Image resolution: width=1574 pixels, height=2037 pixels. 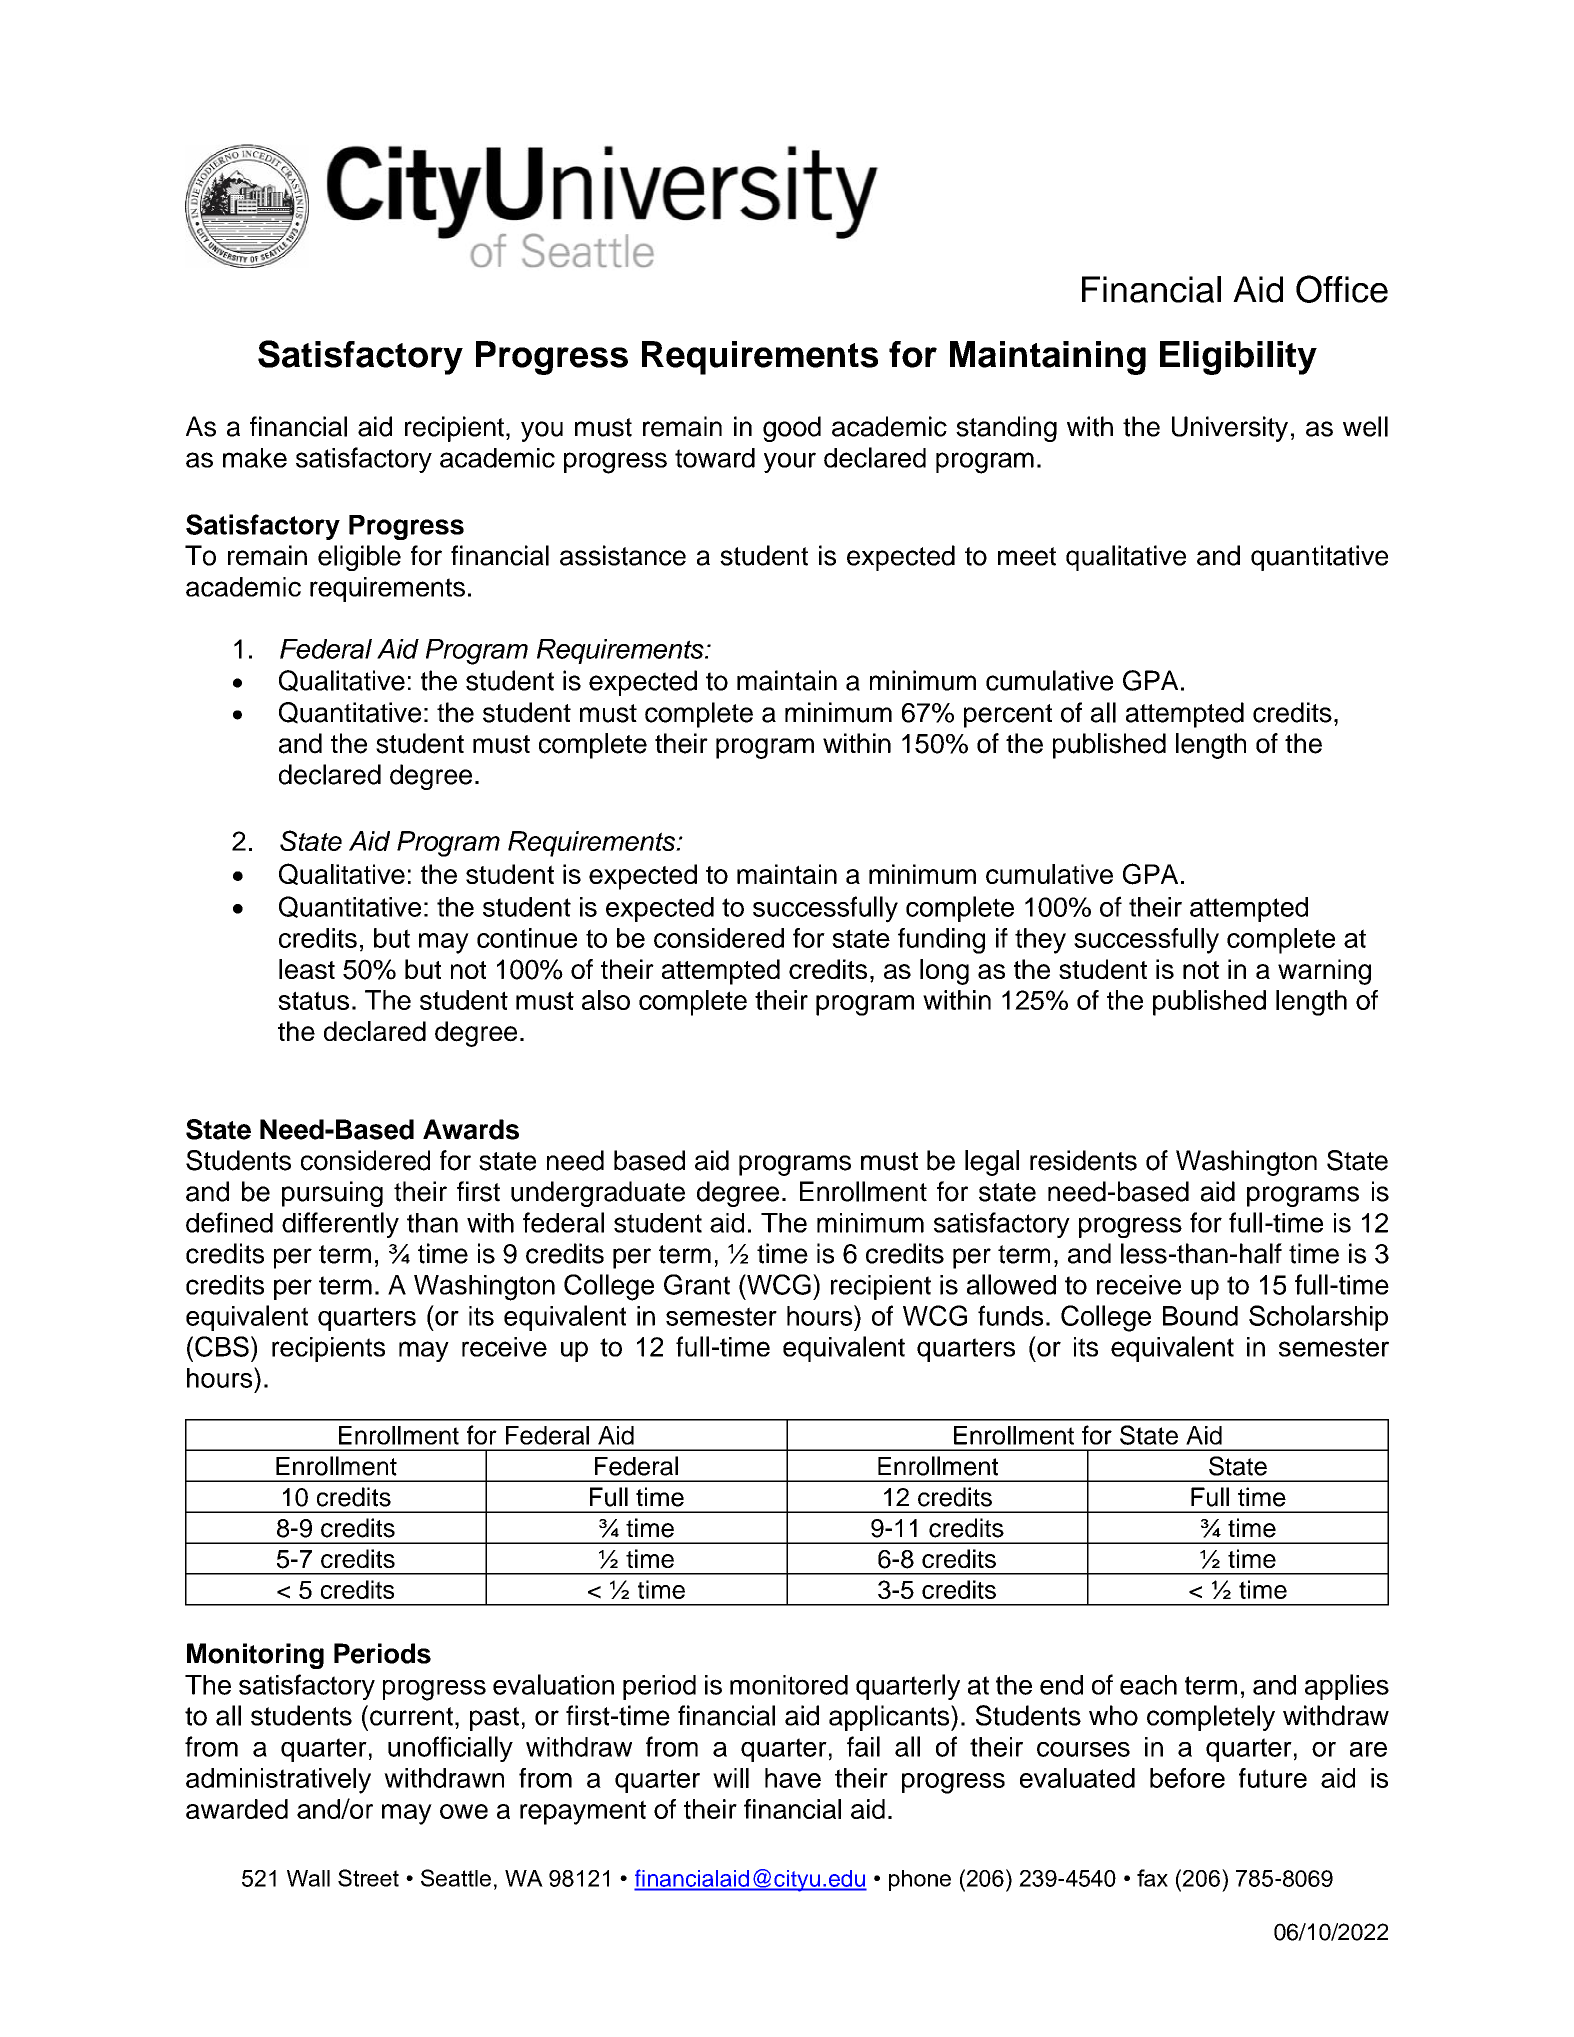 I want to click on good, so click(x=792, y=429).
